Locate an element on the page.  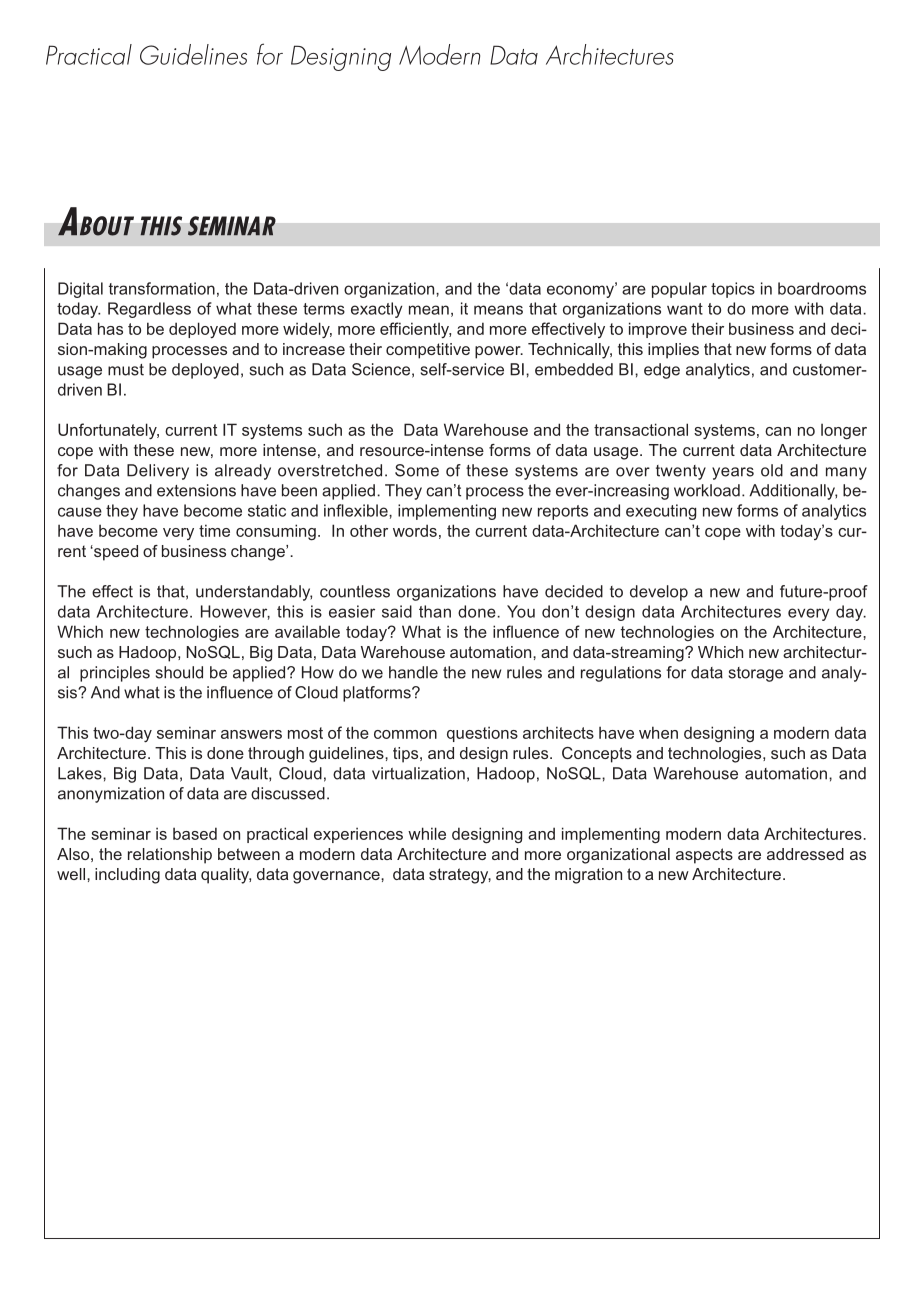
time is located at coordinates (214, 530).
